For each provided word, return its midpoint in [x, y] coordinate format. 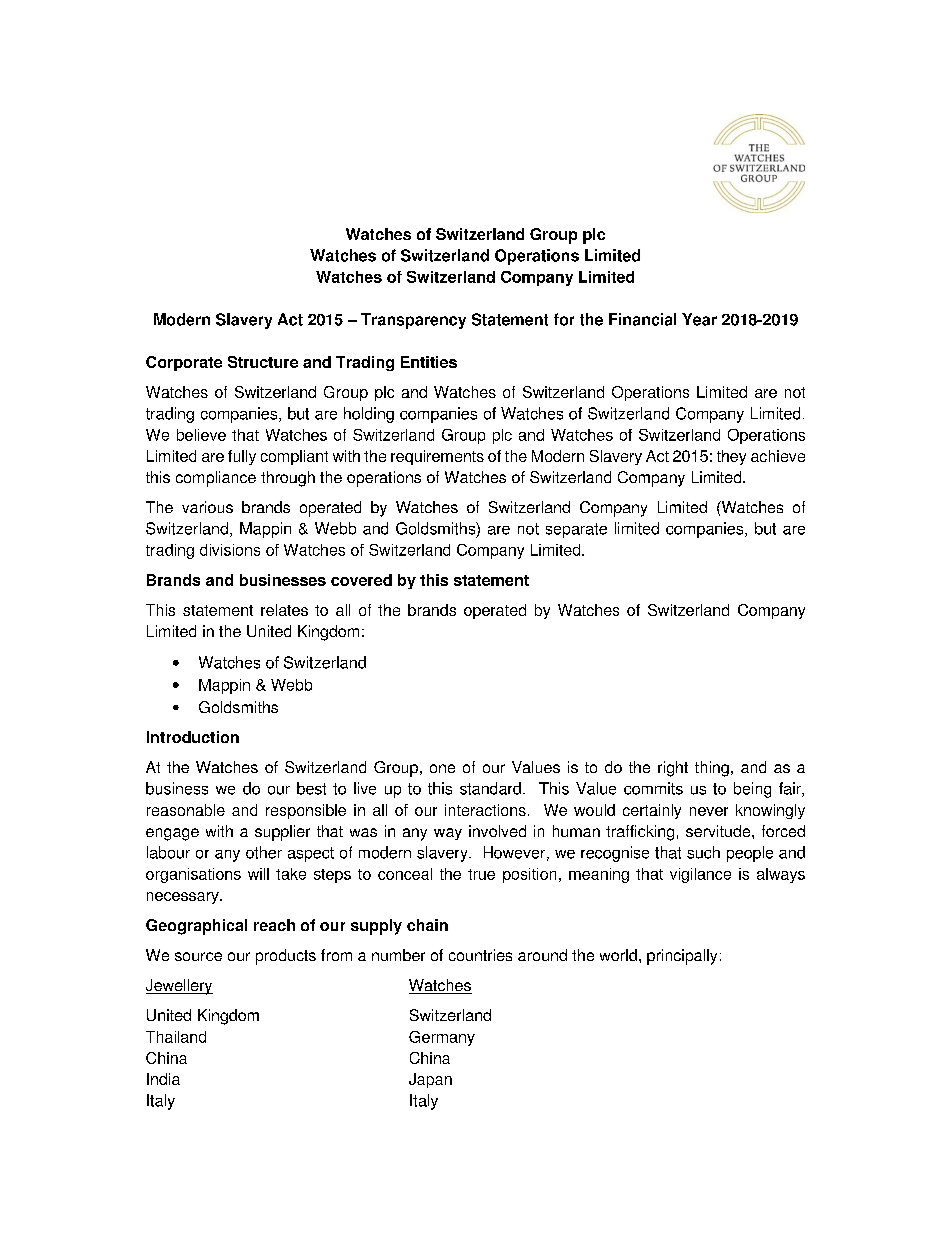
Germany [442, 1038]
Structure [263, 362]
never [709, 811]
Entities [429, 362]
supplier [282, 833]
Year [699, 319]
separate [576, 530]
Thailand [176, 1037]
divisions [230, 550]
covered [361, 580]
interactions [485, 810]
